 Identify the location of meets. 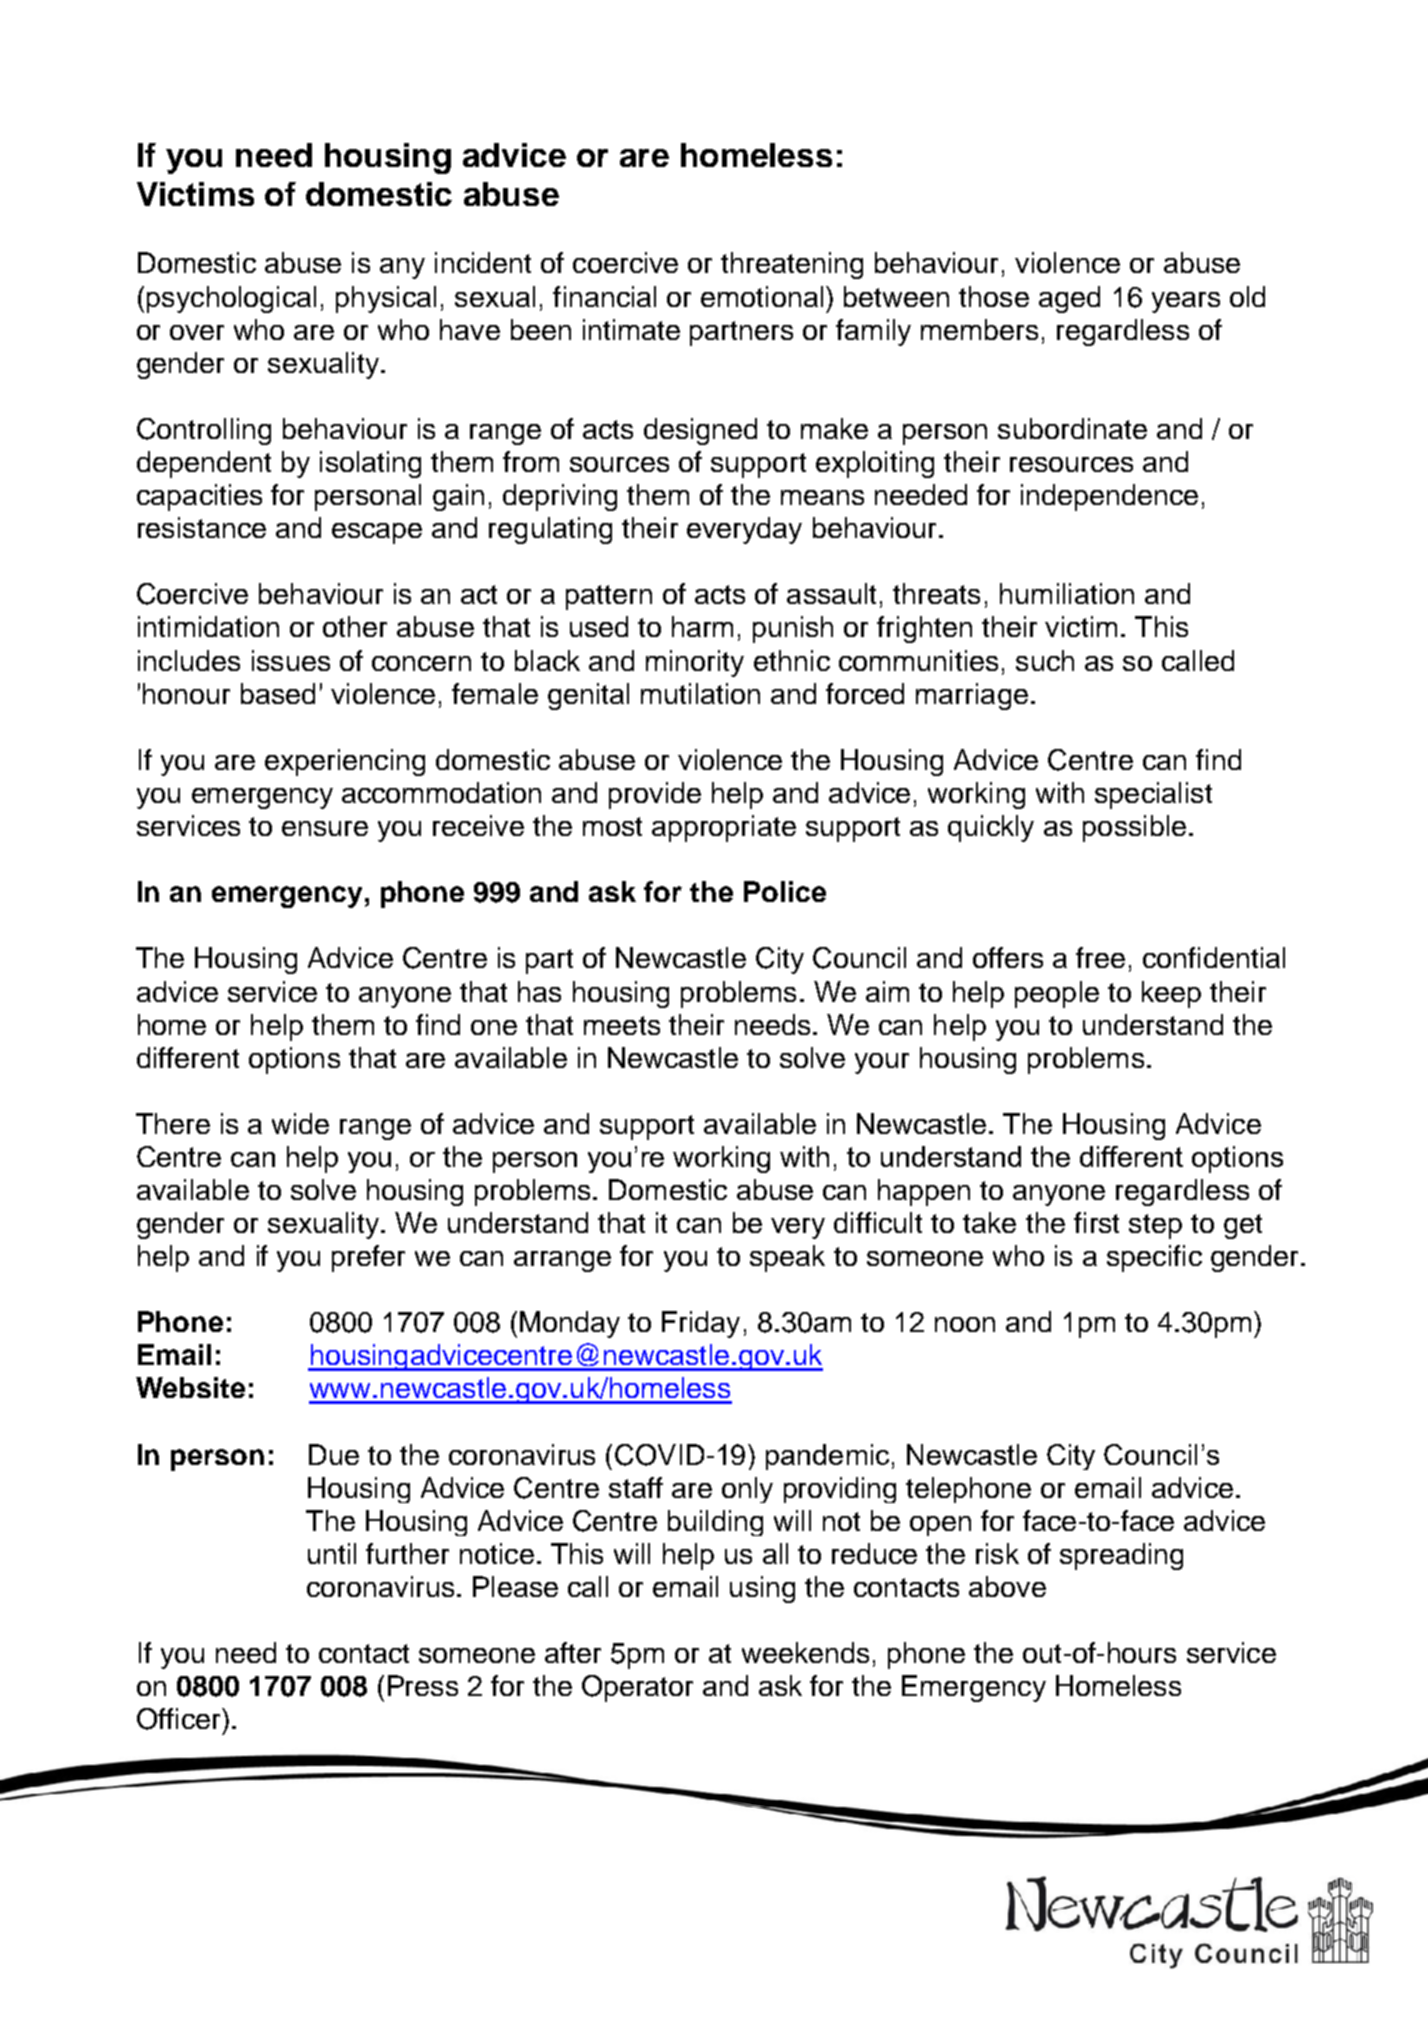
(622, 1025).
